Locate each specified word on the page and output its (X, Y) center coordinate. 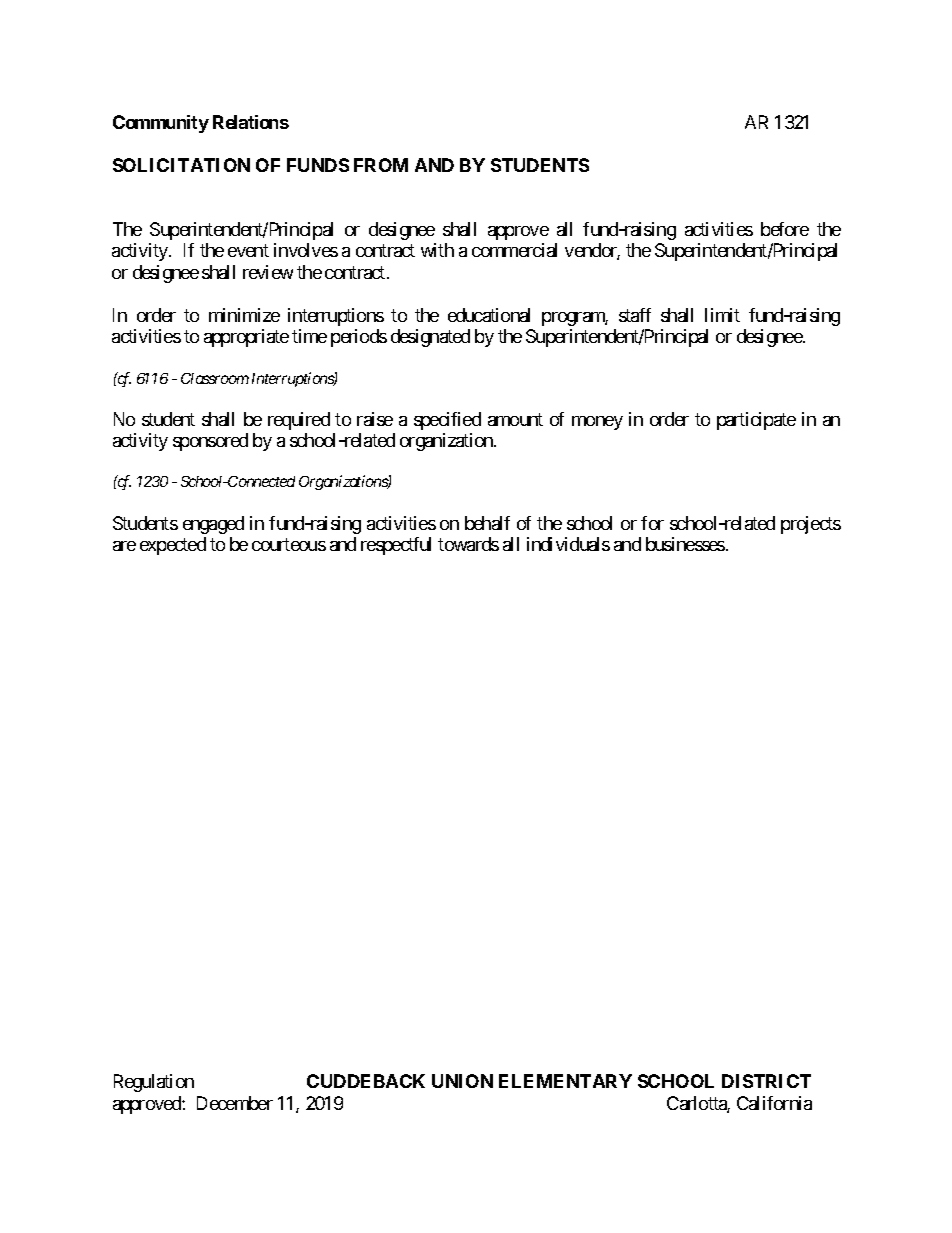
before (785, 229)
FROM (381, 165)
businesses (685, 544)
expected (173, 546)
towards (468, 544)
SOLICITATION (181, 165)
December (235, 1103)
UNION (462, 1081)
